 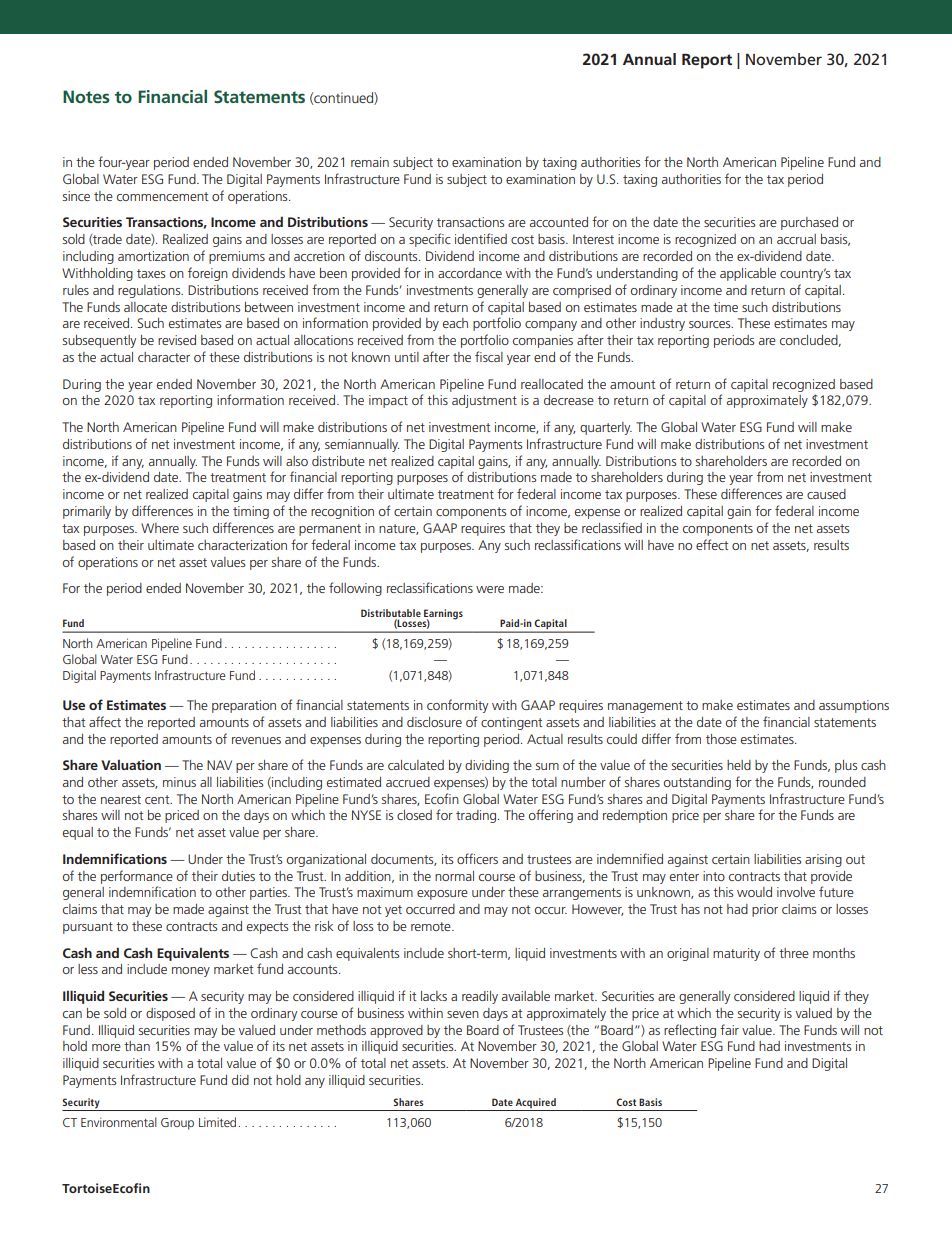 What do you see at coordinates (160, 528) in the page?
I see `Where` at bounding box center [160, 528].
